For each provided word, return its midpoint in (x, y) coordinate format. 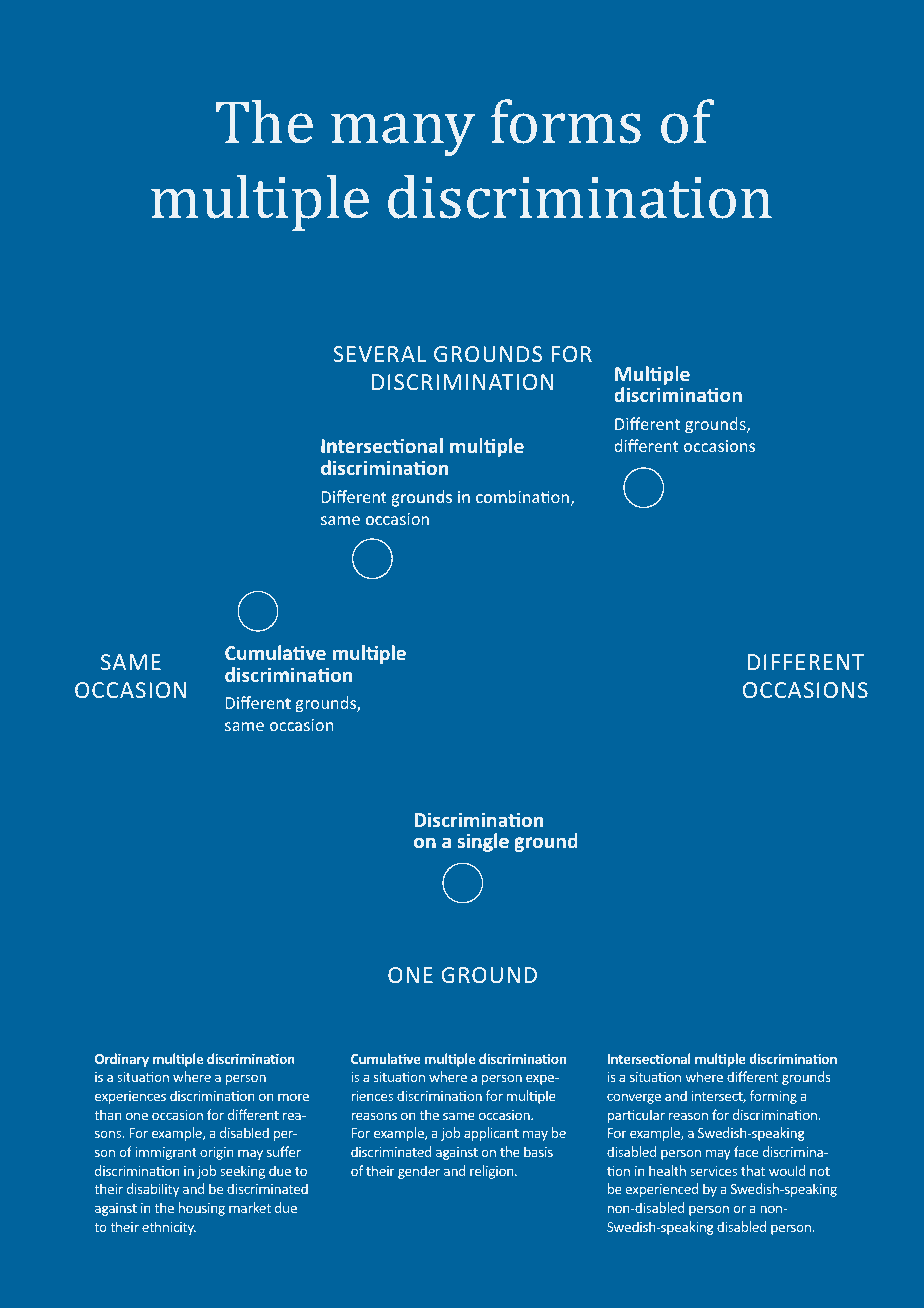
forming (773, 1097)
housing (202, 1209)
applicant (491, 1134)
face (746, 1151)
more (293, 1097)
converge (634, 1098)
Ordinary (122, 1060)
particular (636, 1116)
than (107, 1114)
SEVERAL (379, 354)
